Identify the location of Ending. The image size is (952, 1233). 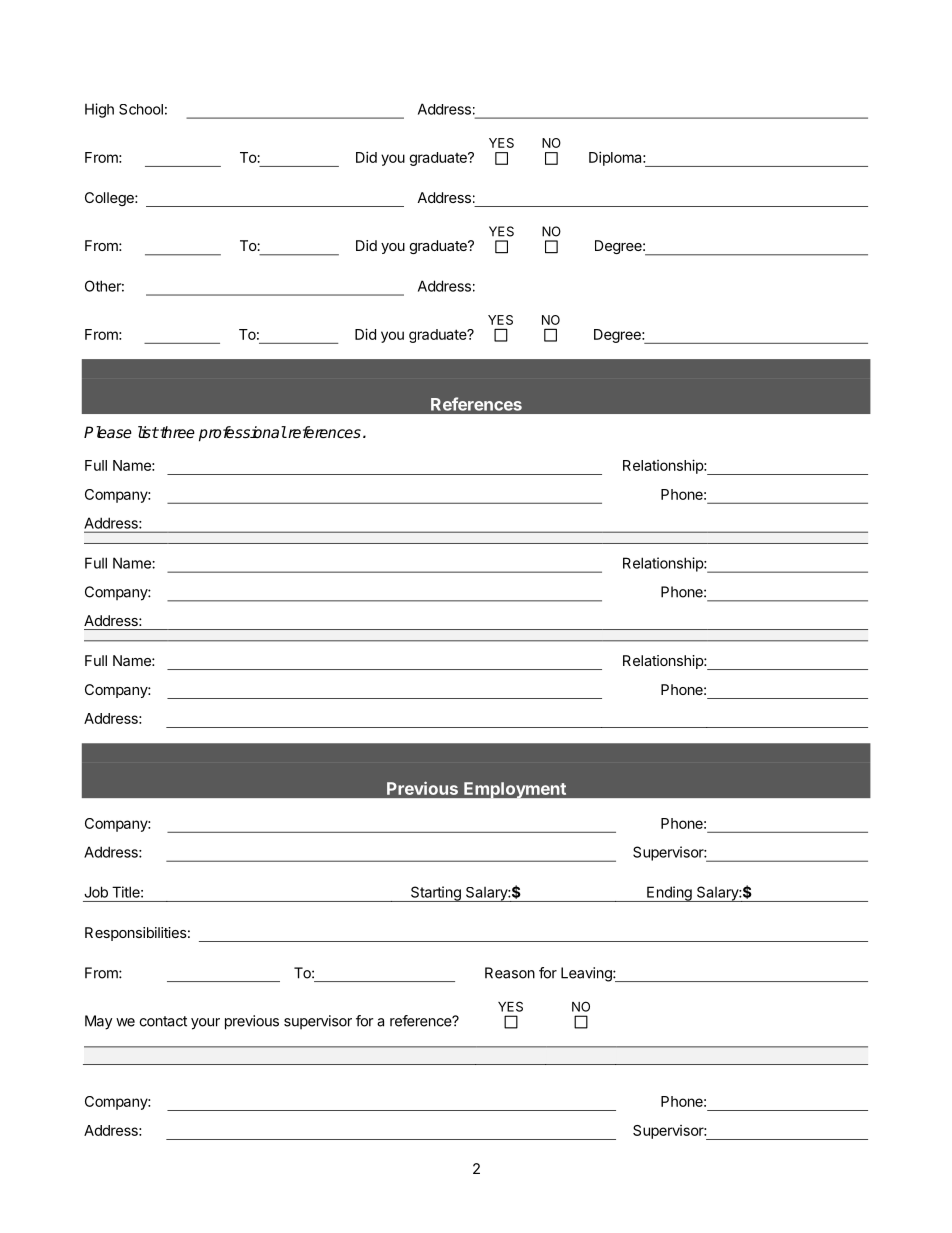
(669, 894).
